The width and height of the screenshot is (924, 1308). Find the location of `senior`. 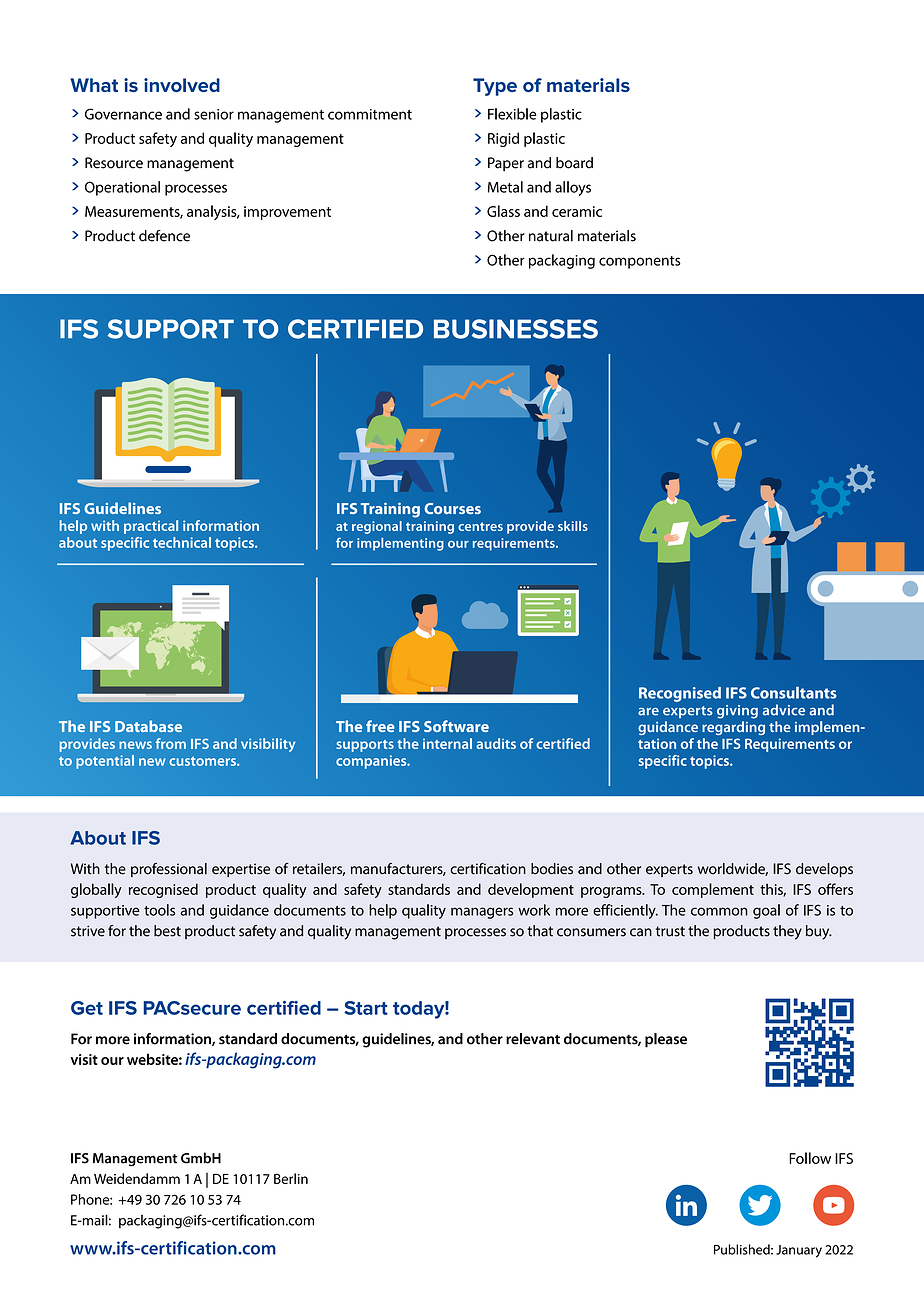

senior is located at coordinates (214, 114).
